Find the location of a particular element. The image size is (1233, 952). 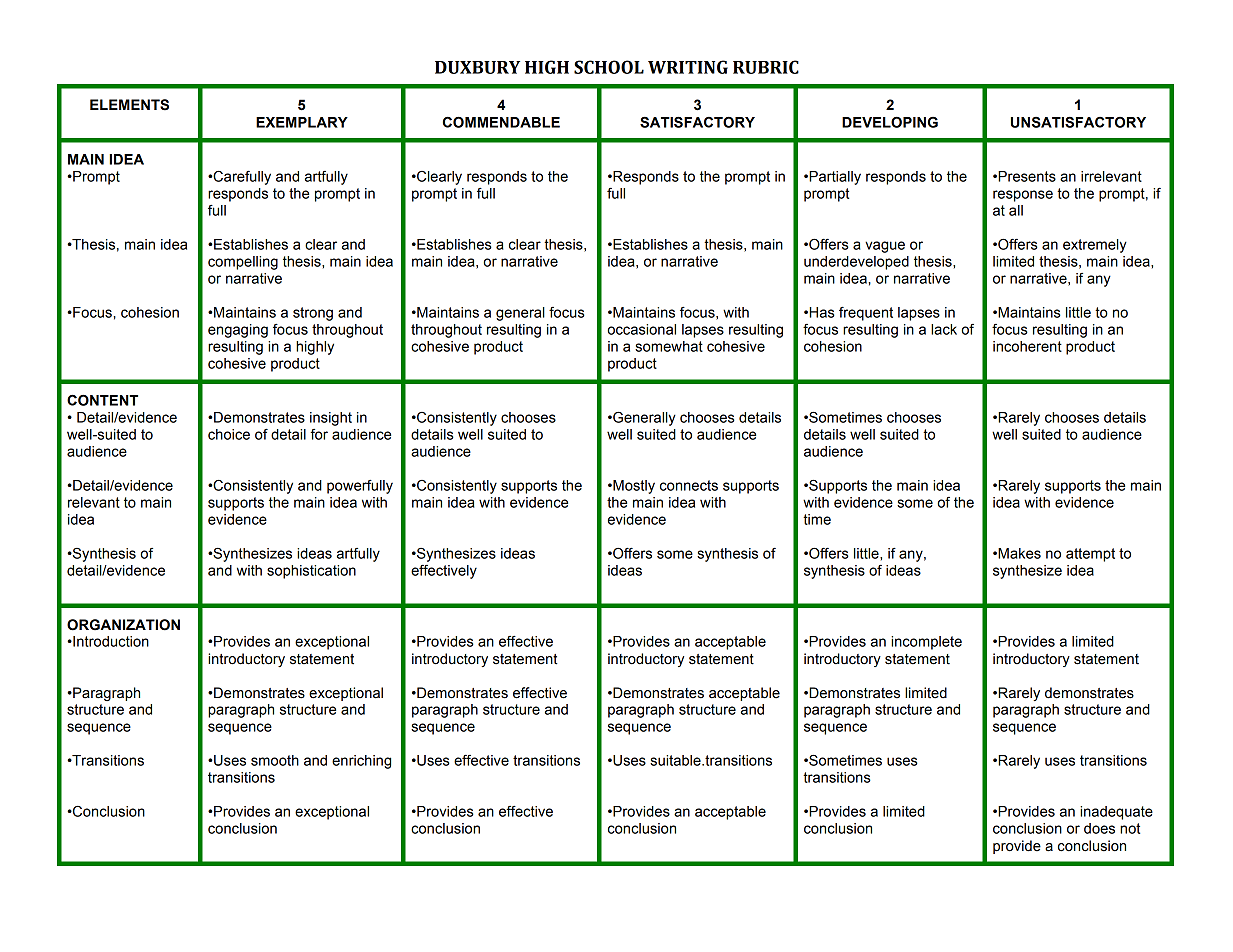

inadequate is located at coordinates (1116, 813).
